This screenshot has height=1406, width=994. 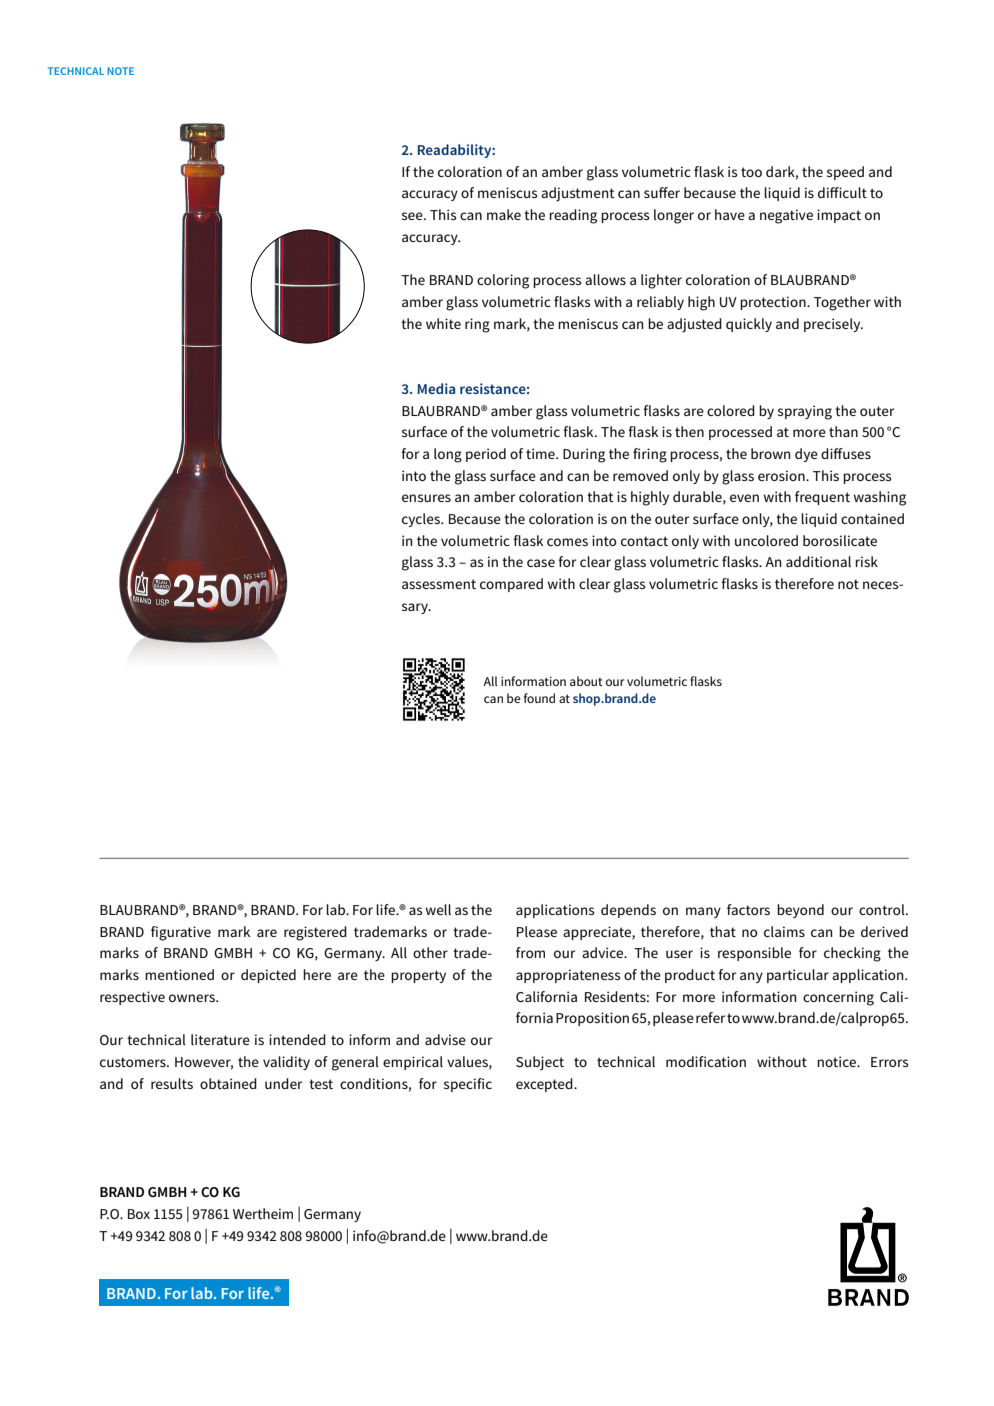 I want to click on NOTE, so click(x=120, y=71).
